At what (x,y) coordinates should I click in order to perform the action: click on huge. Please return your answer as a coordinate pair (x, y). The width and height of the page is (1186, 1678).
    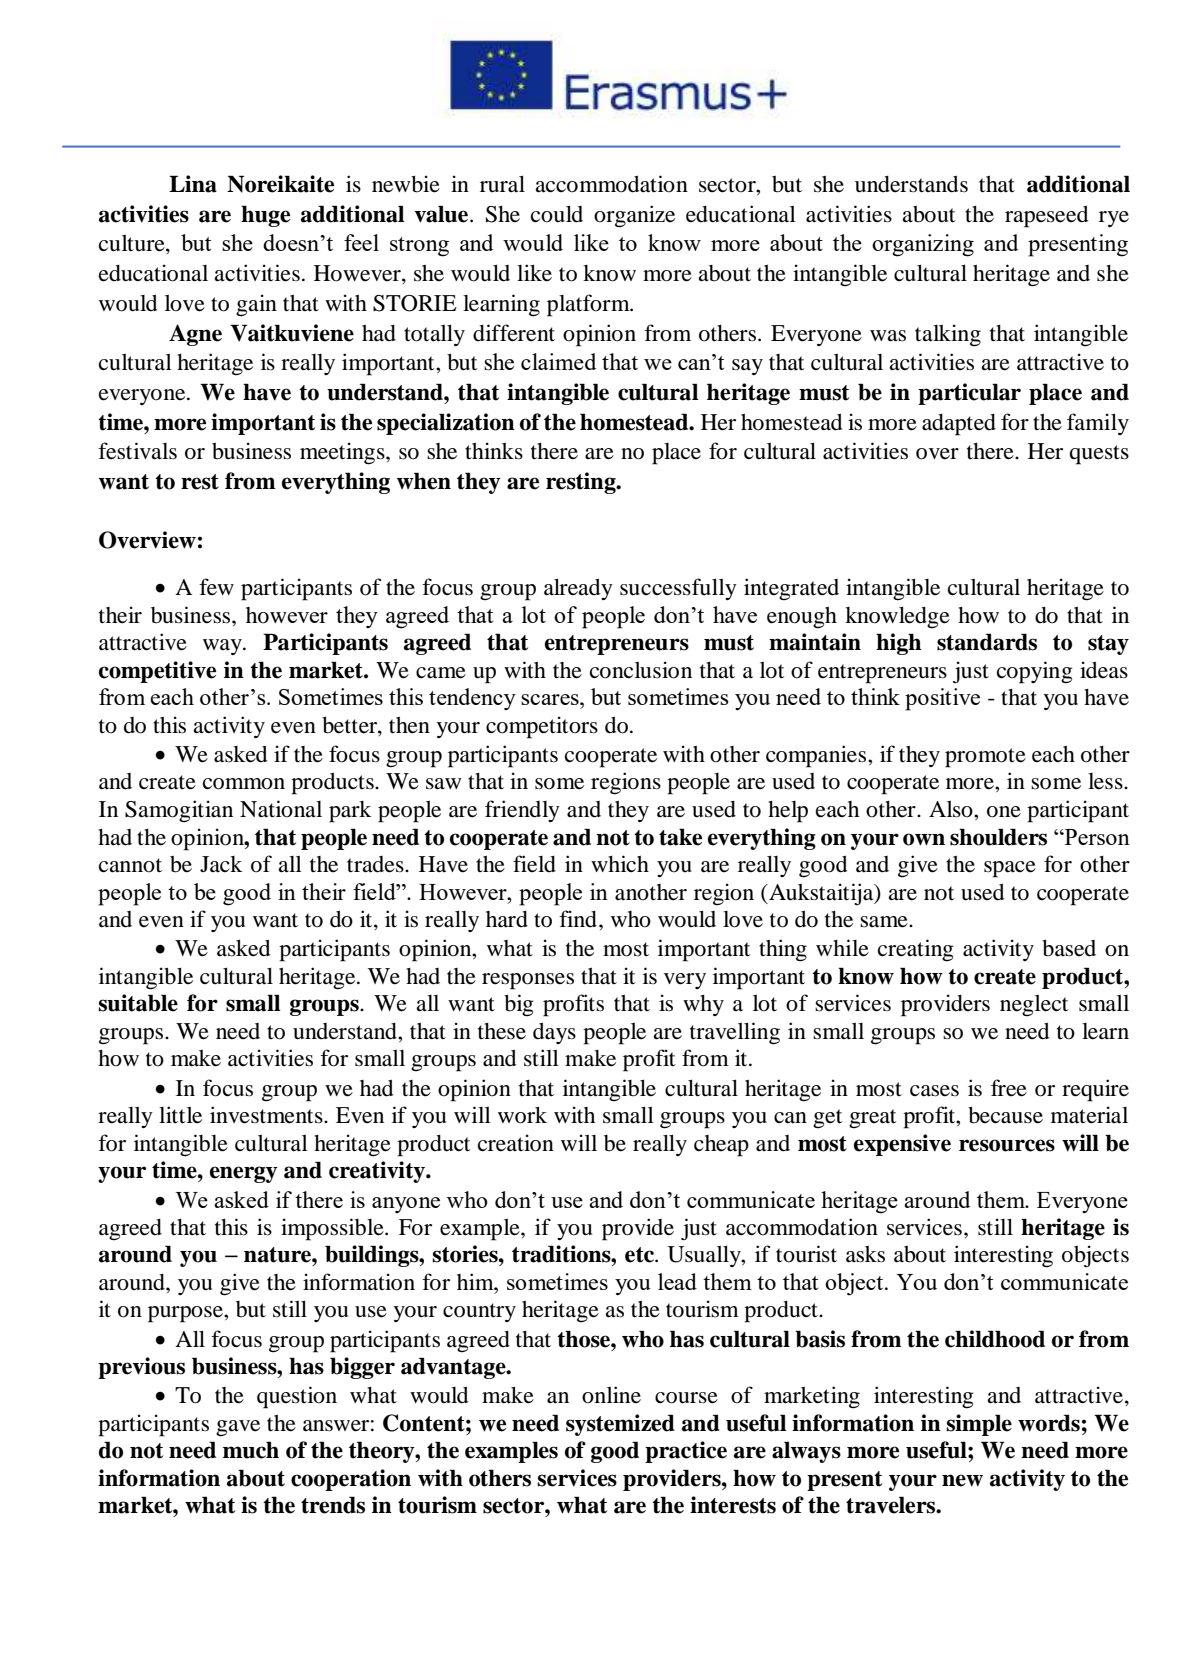
    Looking at the image, I should click on (265, 216).
